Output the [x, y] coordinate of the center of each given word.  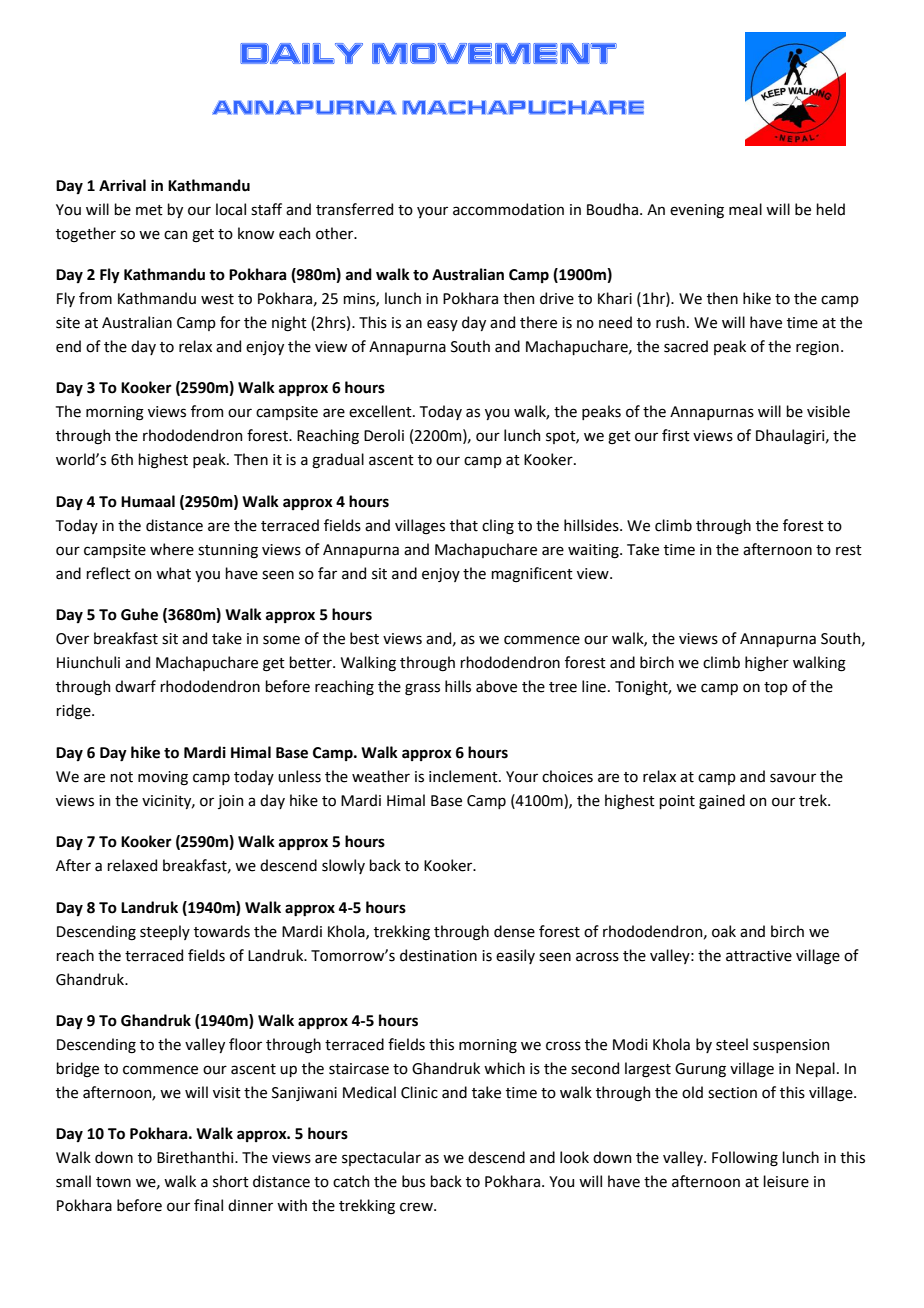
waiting [594, 551]
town [113, 1182]
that [464, 525]
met [149, 210]
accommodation [508, 209]
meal [745, 209]
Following [745, 1159]
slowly [343, 866]
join [230, 802]
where [172, 549]
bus [413, 1181]
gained [722, 802]
